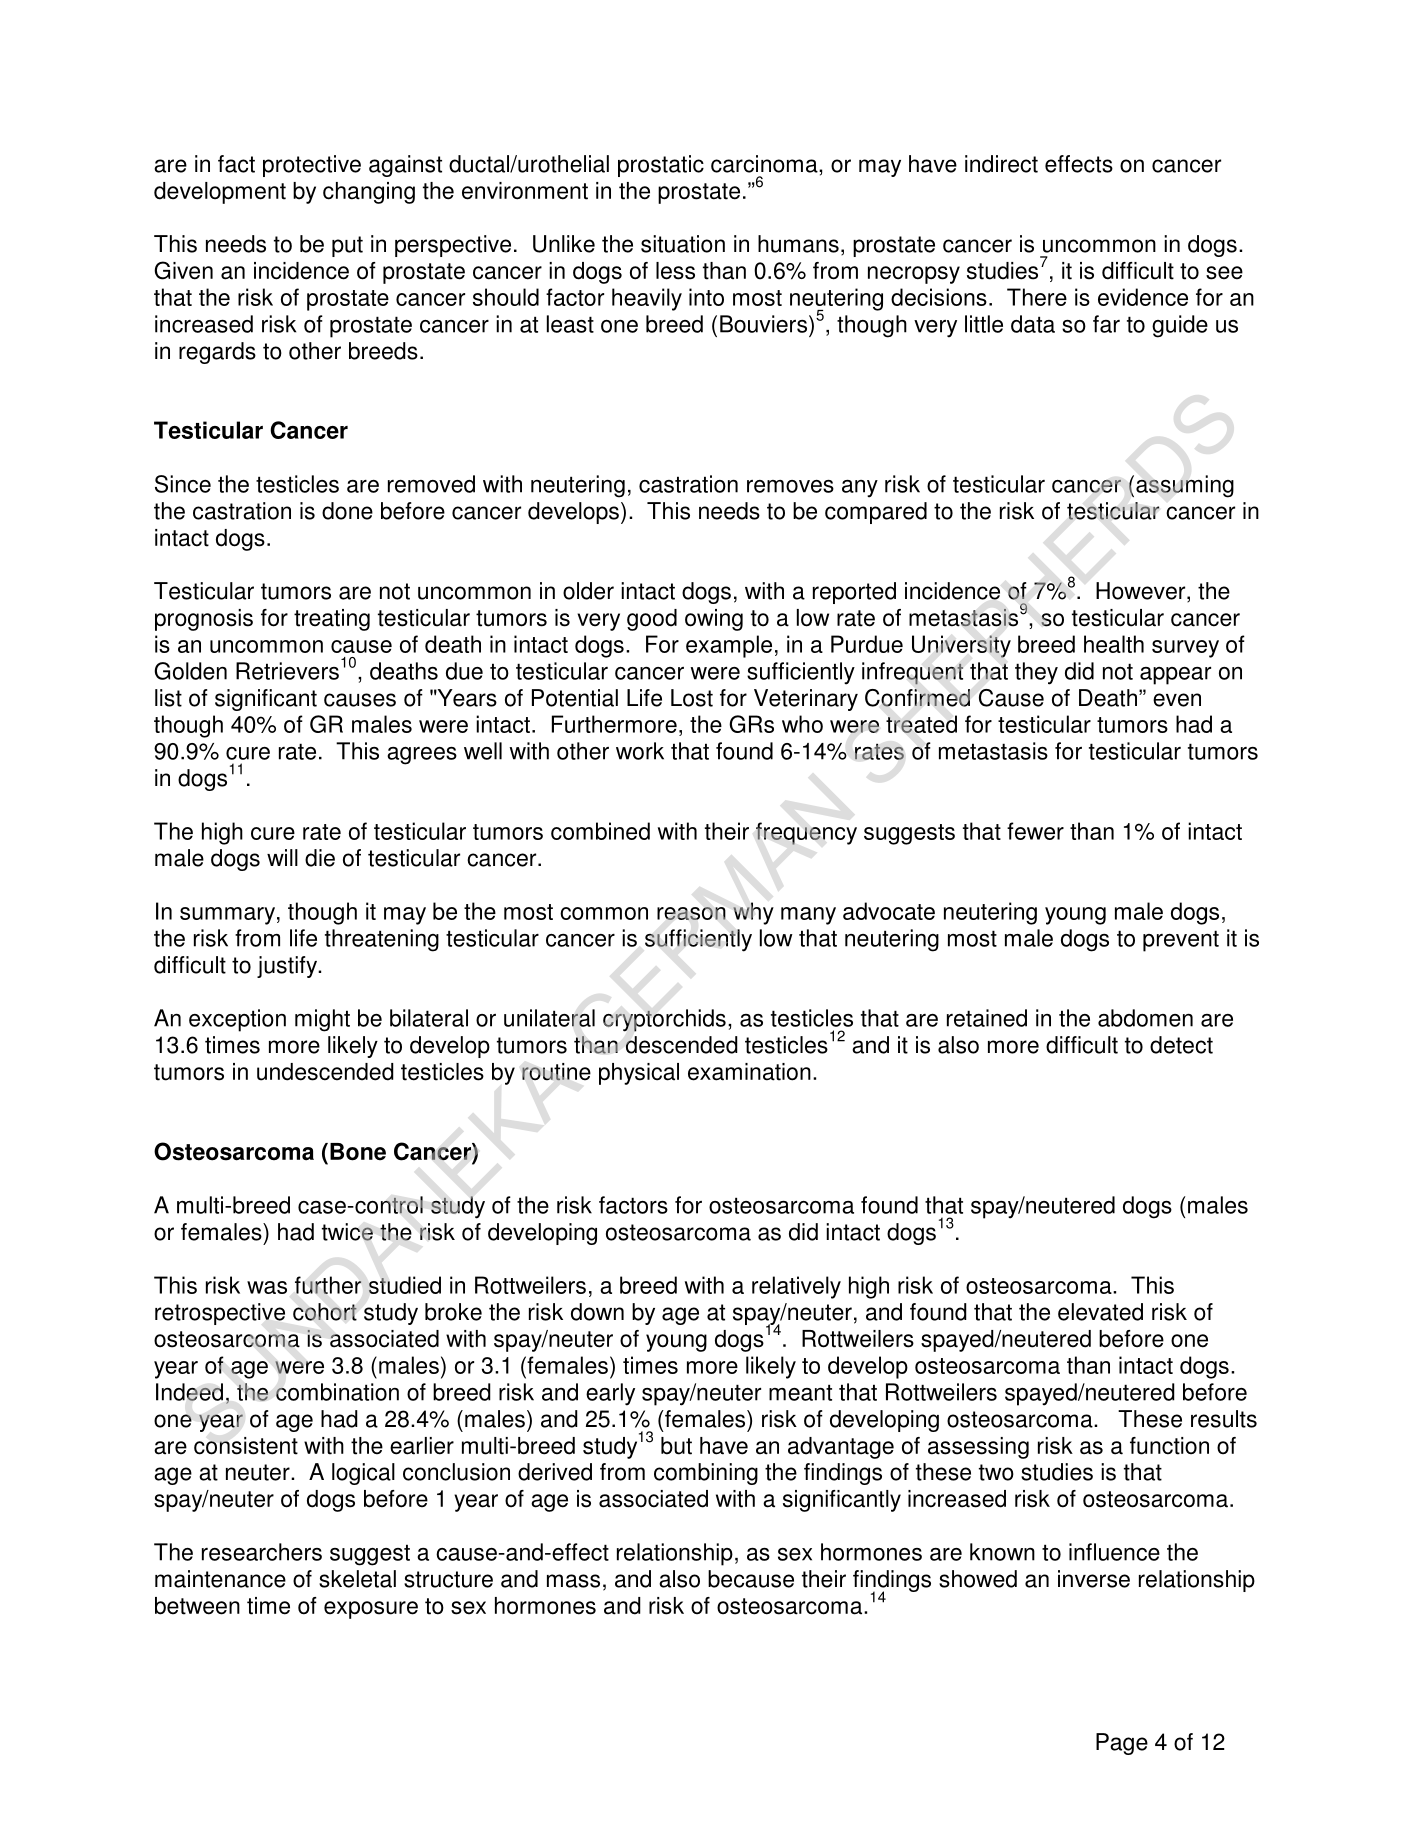 Image resolution: width=1421 pixels, height=1839 pixels. Describe the element at coordinates (371, 1610) in the image. I see `exposure` at that location.
